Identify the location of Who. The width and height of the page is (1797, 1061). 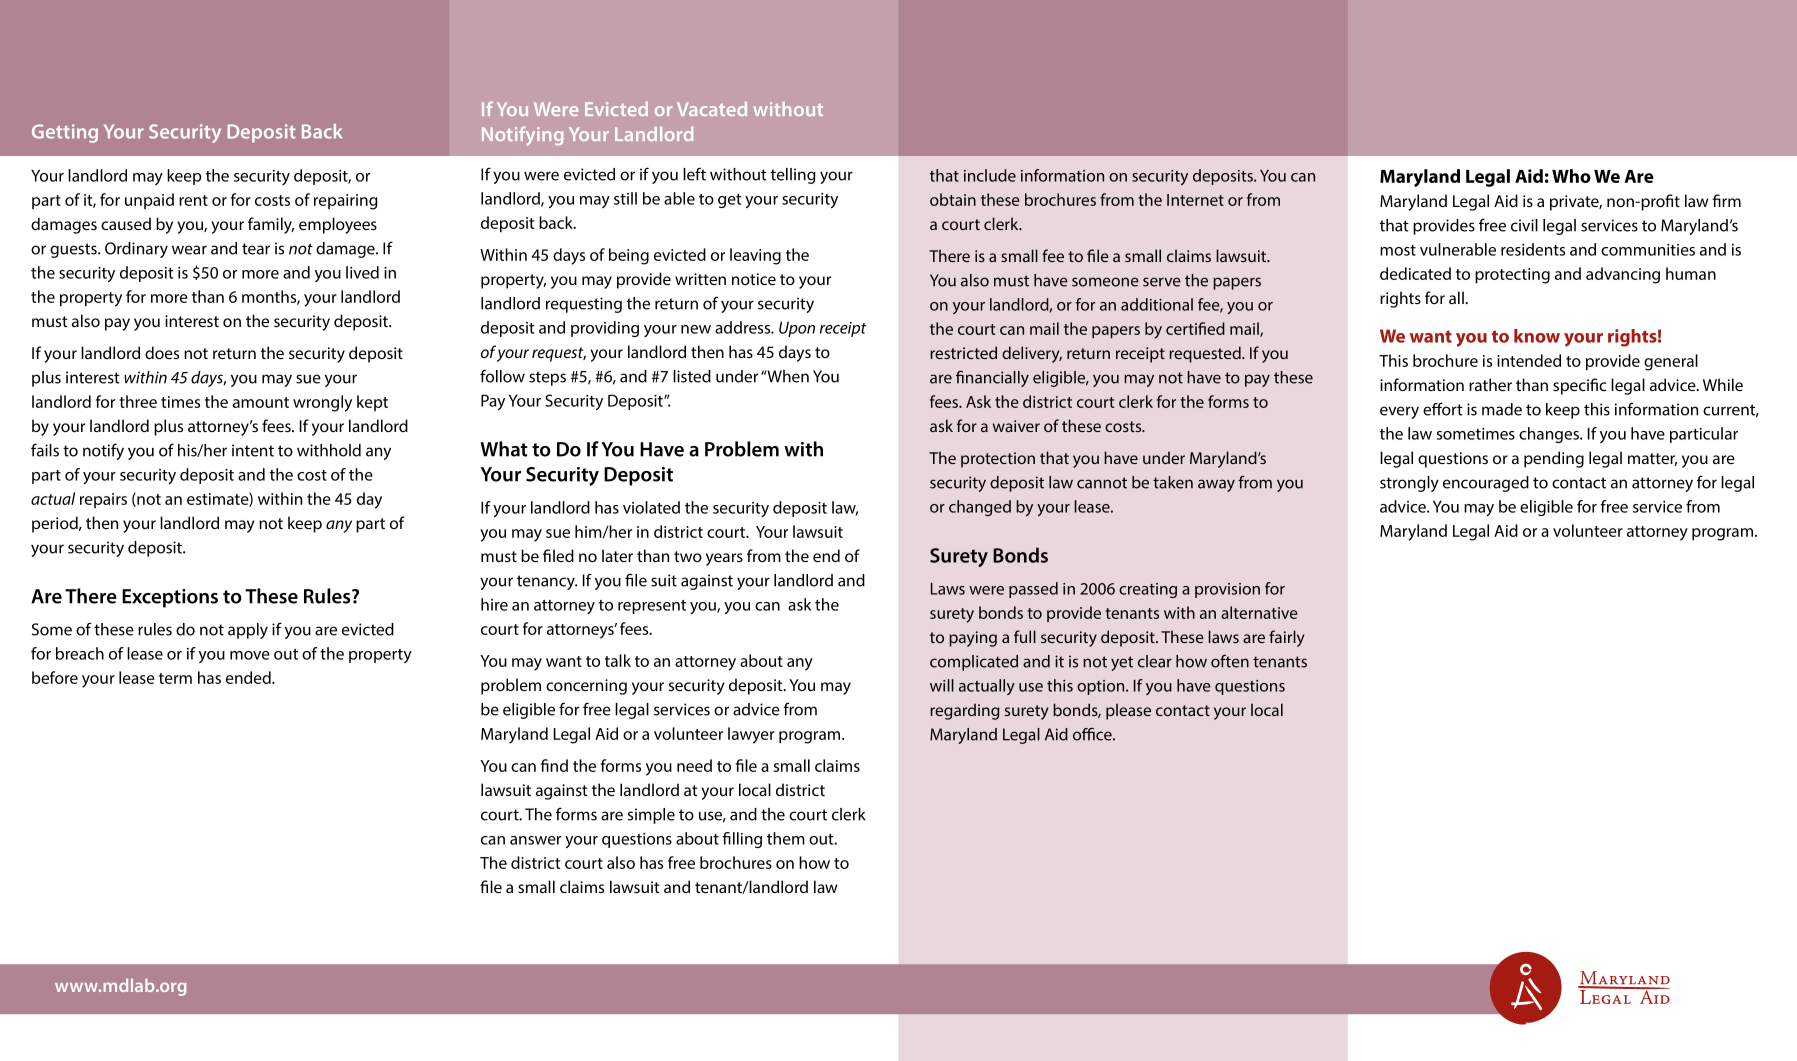
(1571, 176).
